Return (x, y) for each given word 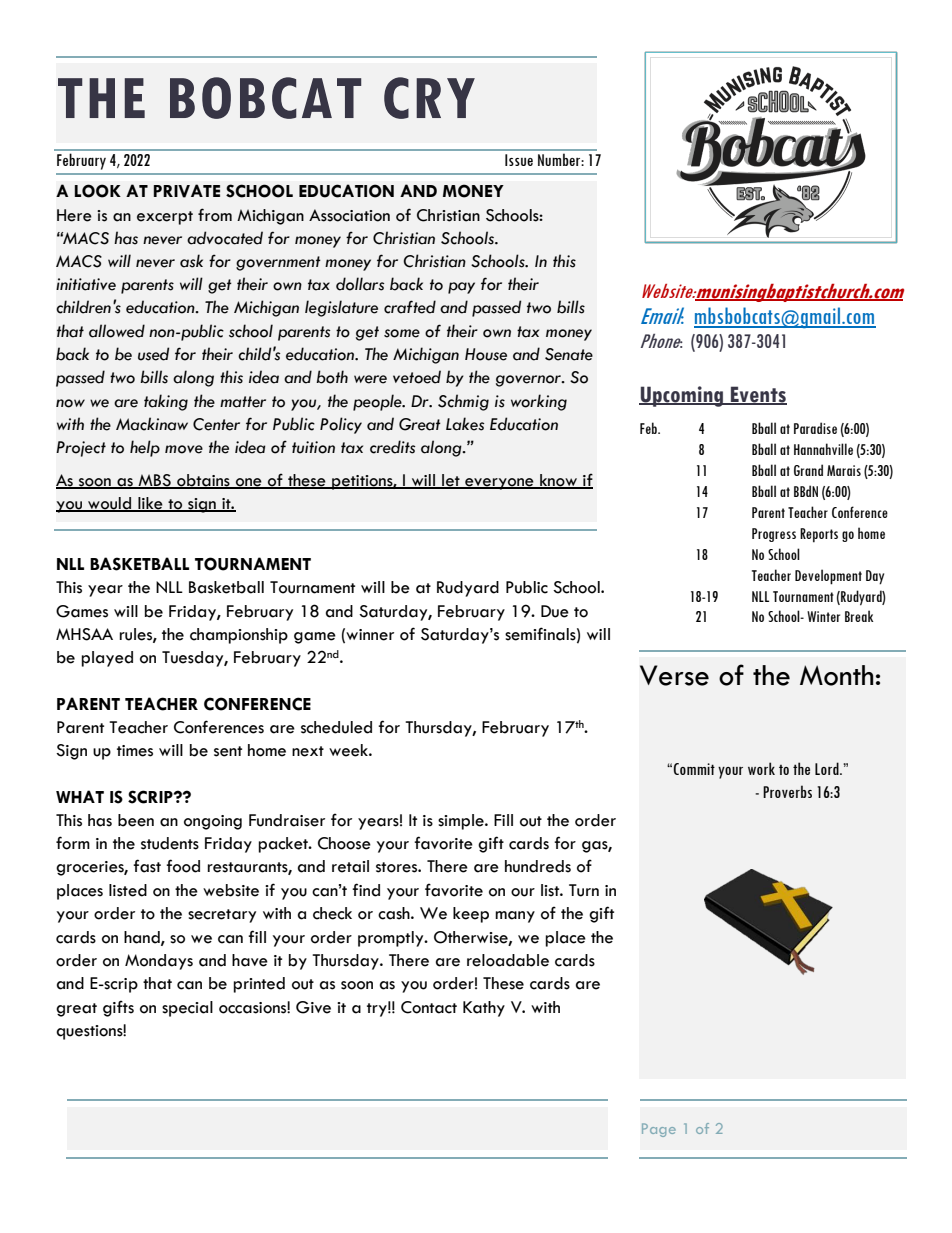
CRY (429, 98)
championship (239, 636)
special (187, 1009)
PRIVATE (187, 191)
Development (828, 577)
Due (555, 611)
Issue (519, 160)
